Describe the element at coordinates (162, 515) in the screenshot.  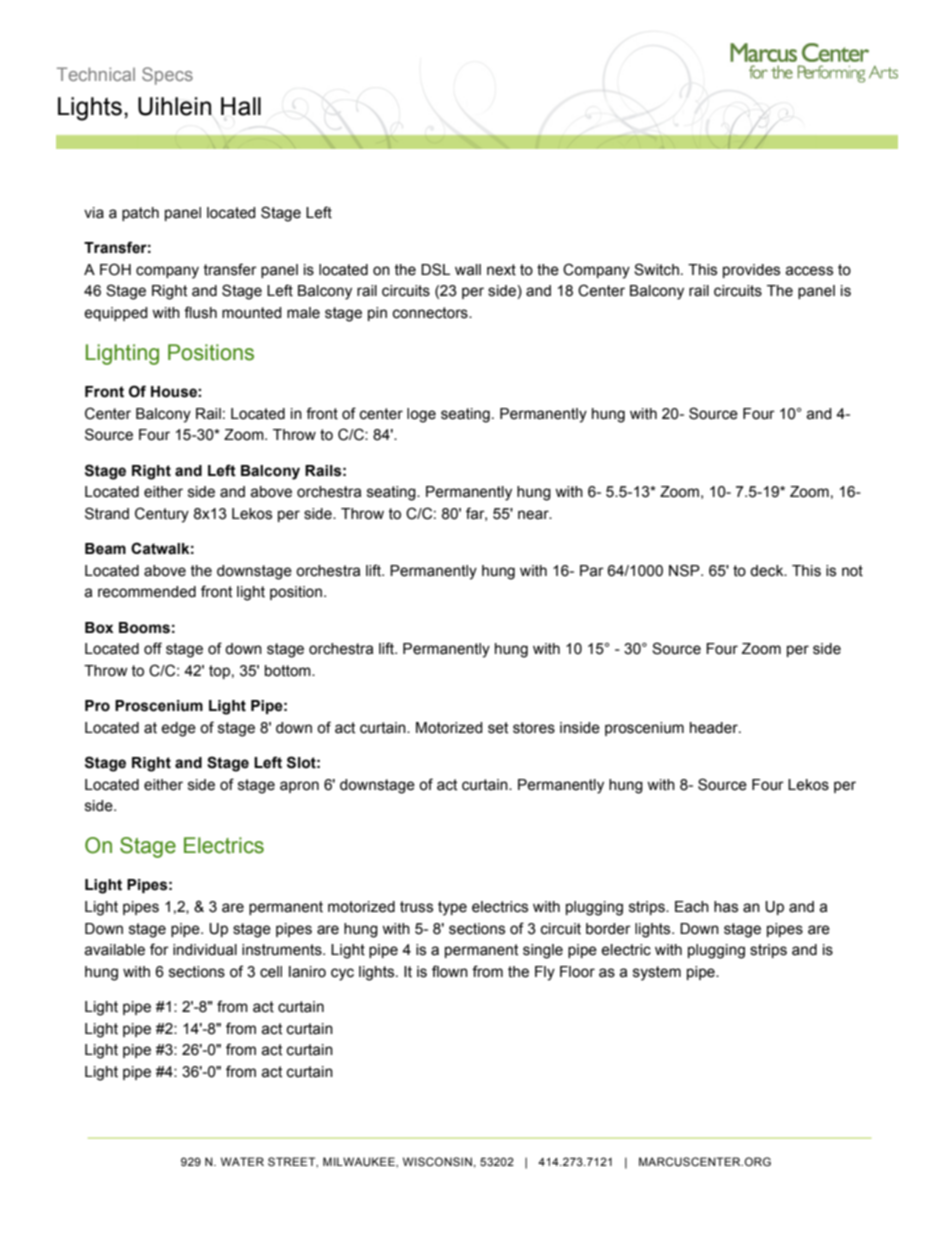
I see `Century` at that location.
